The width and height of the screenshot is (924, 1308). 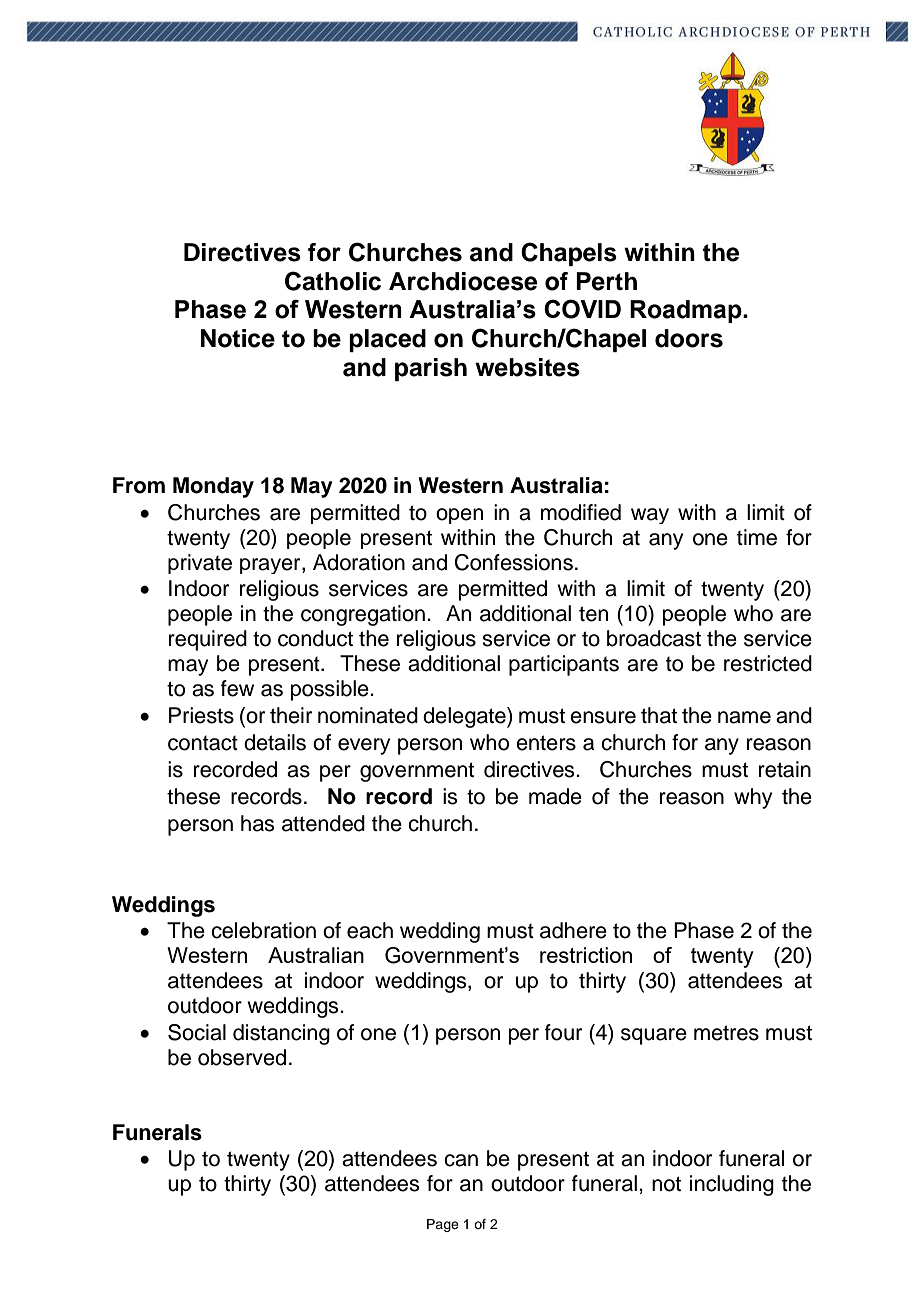 What do you see at coordinates (238, 338) in the screenshot?
I see `Notice` at bounding box center [238, 338].
